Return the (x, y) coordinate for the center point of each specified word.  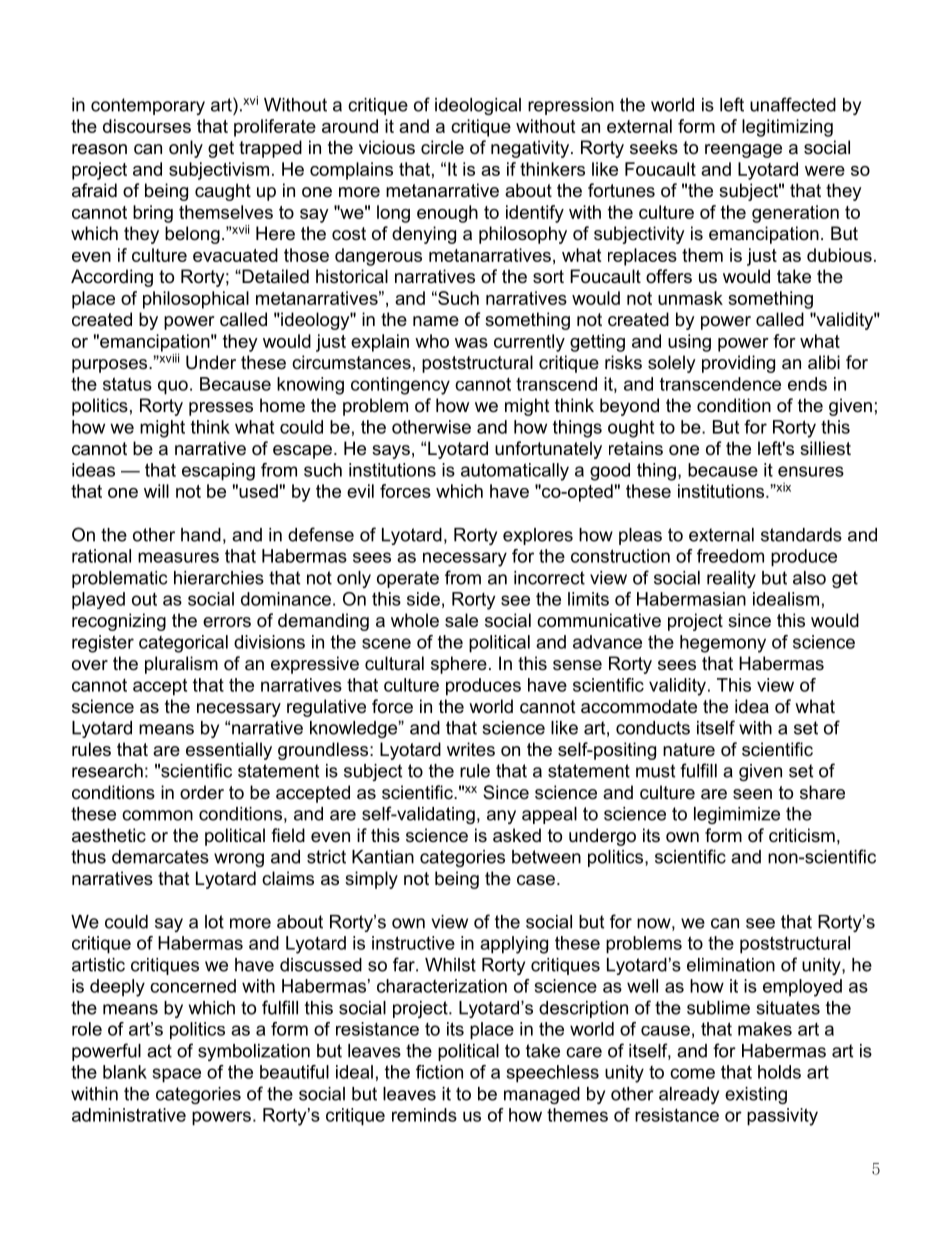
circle (442, 147)
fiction (439, 1072)
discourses (147, 126)
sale (461, 620)
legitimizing (787, 128)
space (177, 1075)
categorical (183, 644)
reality (731, 579)
